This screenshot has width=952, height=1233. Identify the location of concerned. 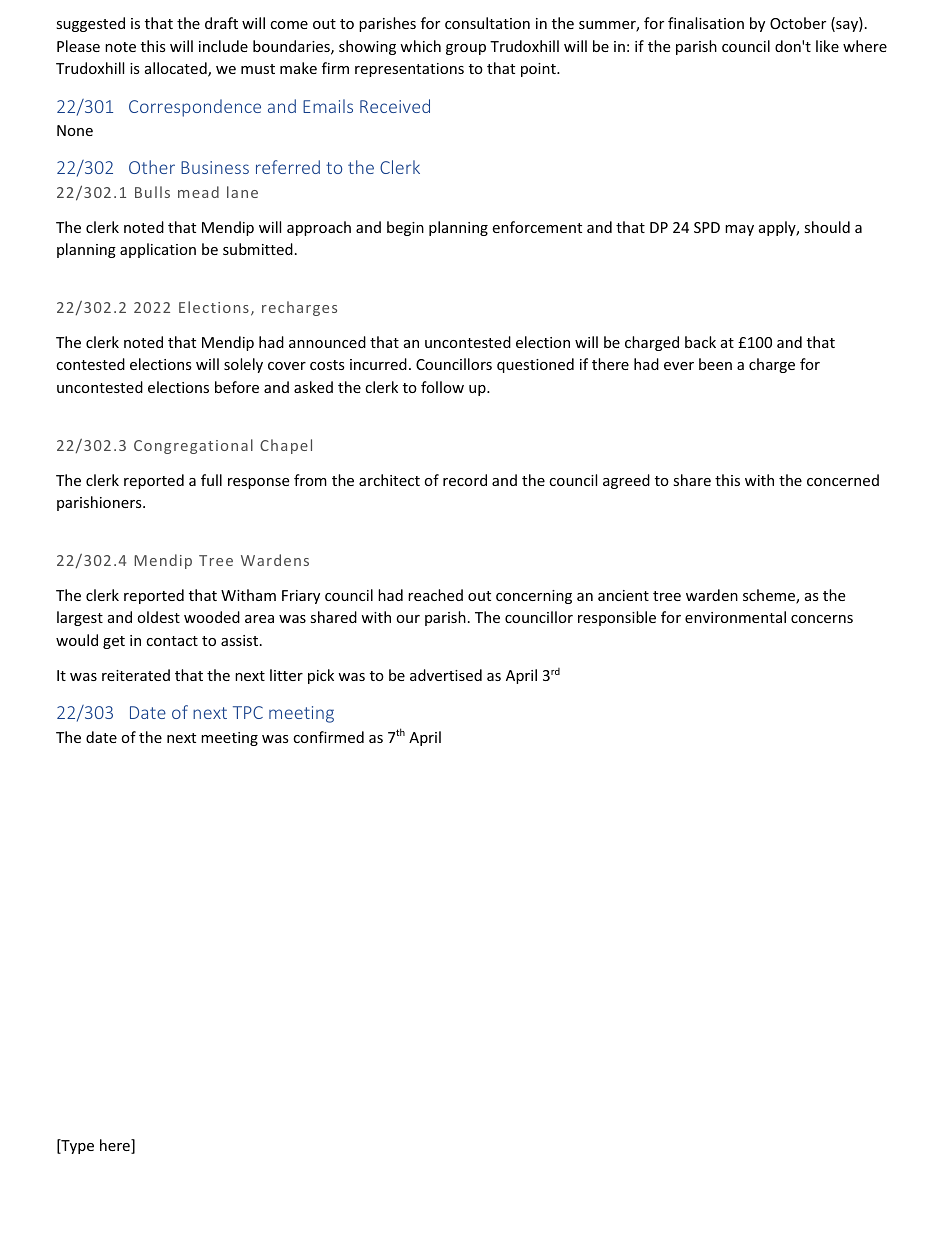
(843, 480).
